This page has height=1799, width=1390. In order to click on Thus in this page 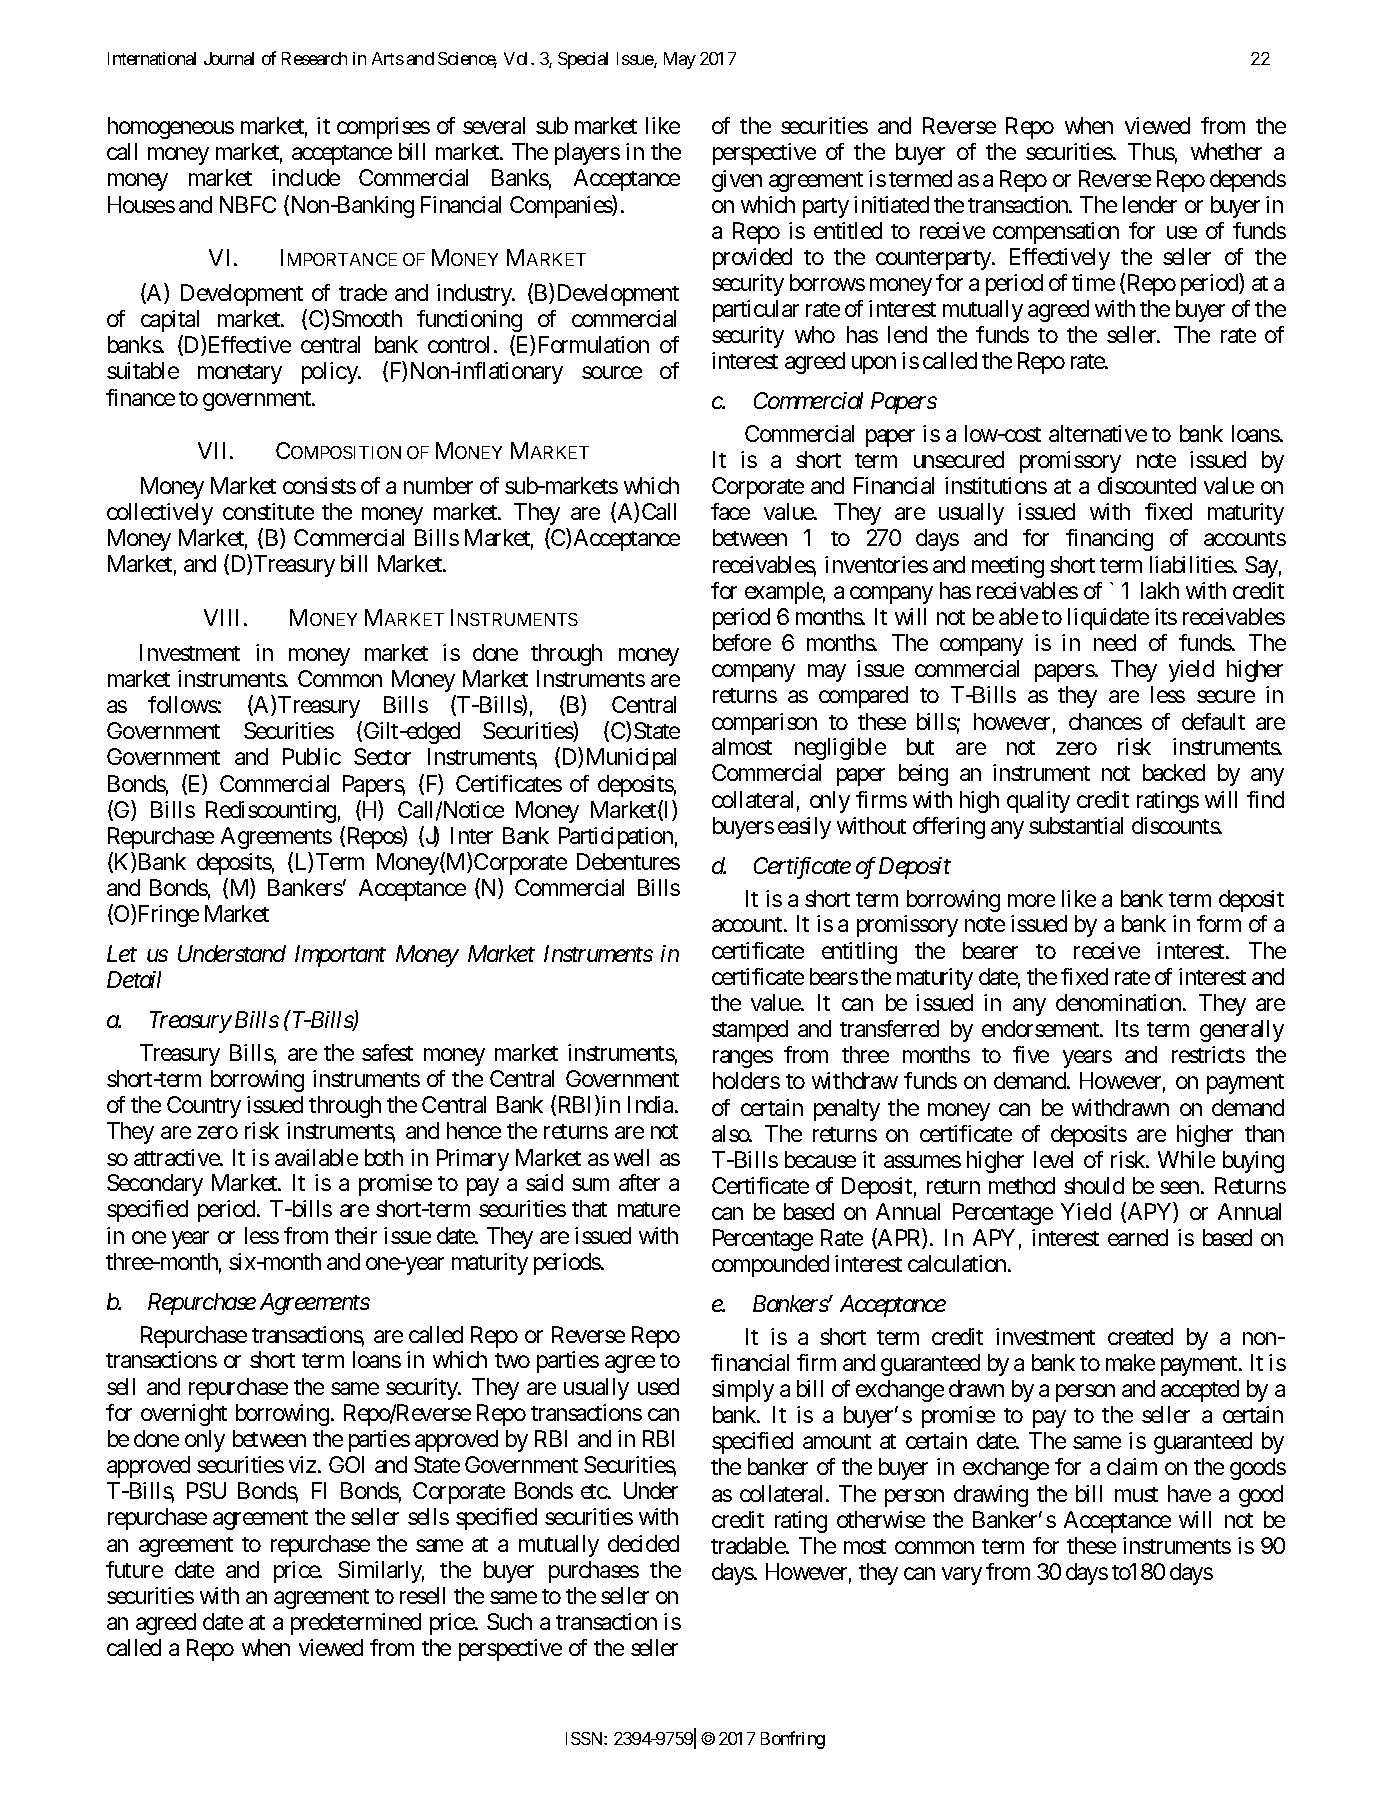, I will do `click(1151, 151)`.
